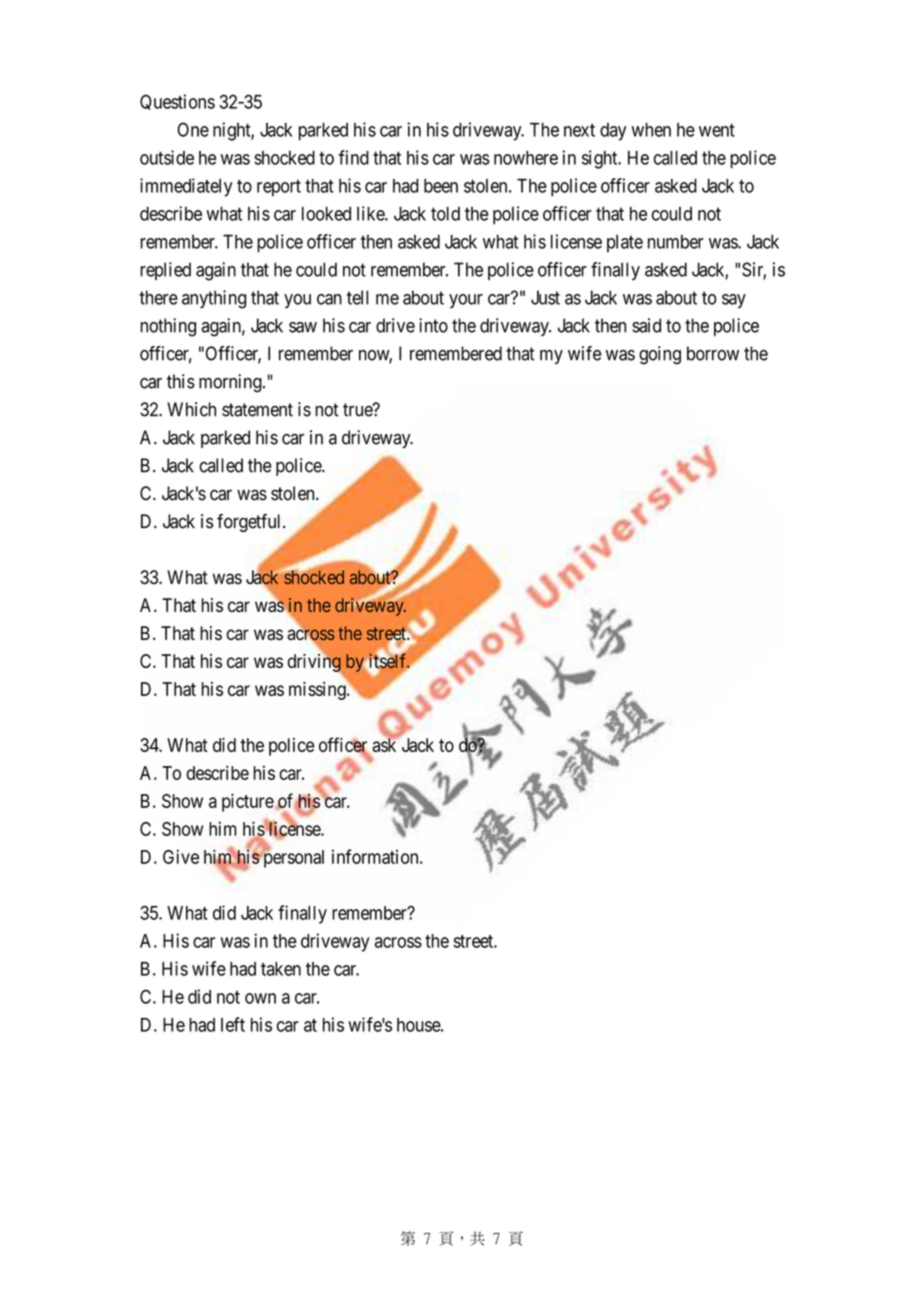  Describe the element at coordinates (441, 186) in the screenshot. I see `been` at that location.
